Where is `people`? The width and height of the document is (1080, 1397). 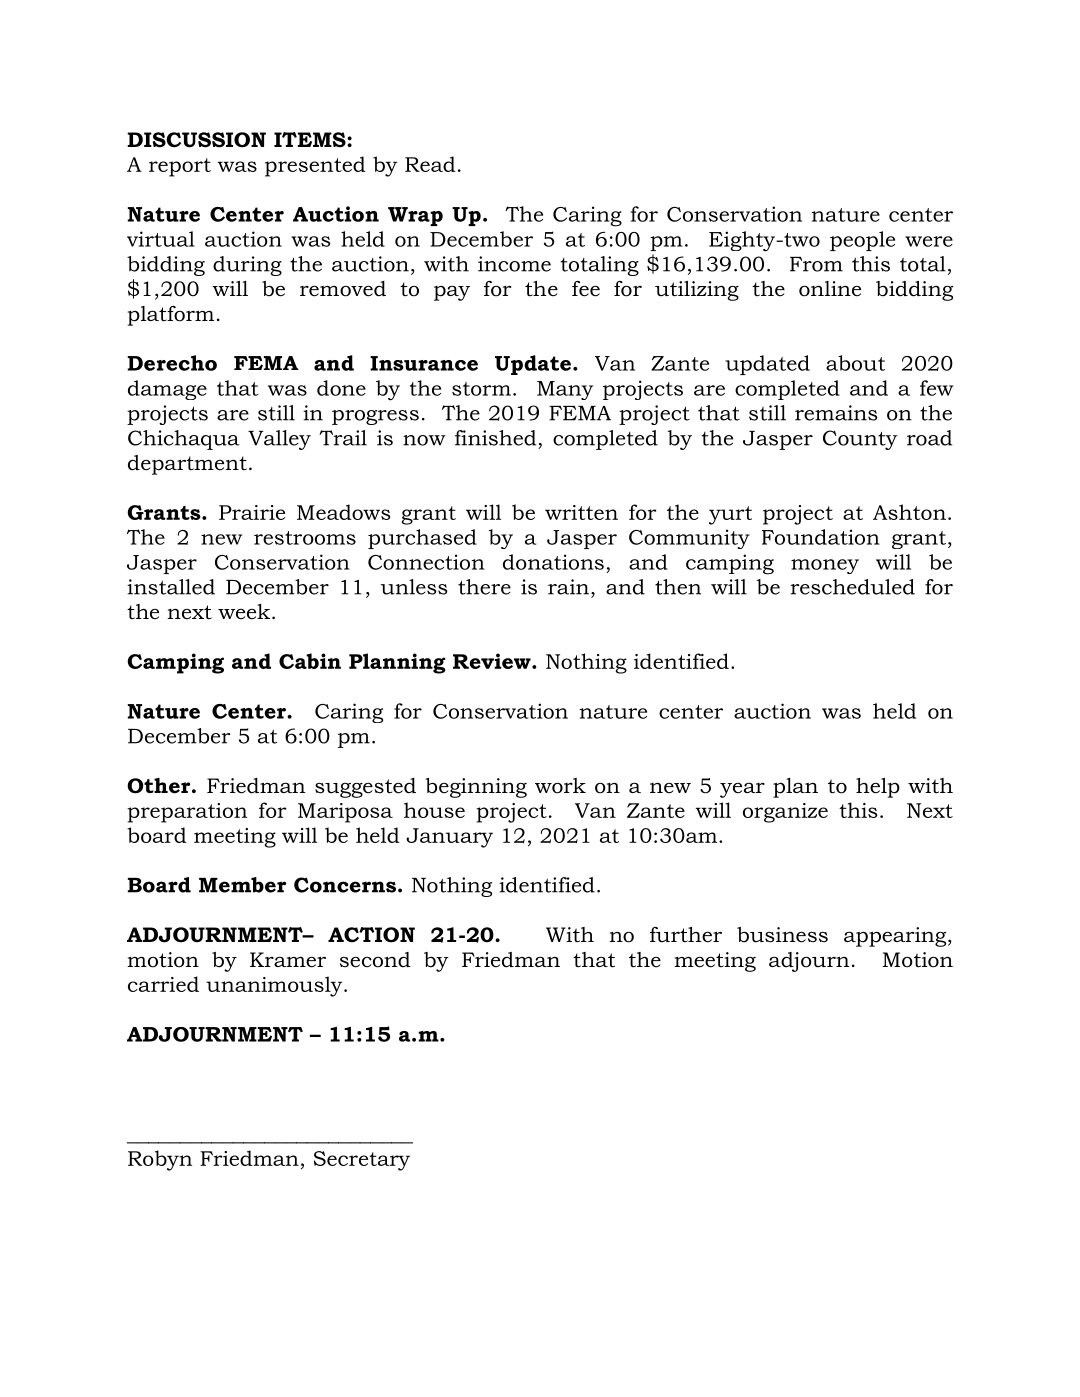
people is located at coordinates (862, 241).
